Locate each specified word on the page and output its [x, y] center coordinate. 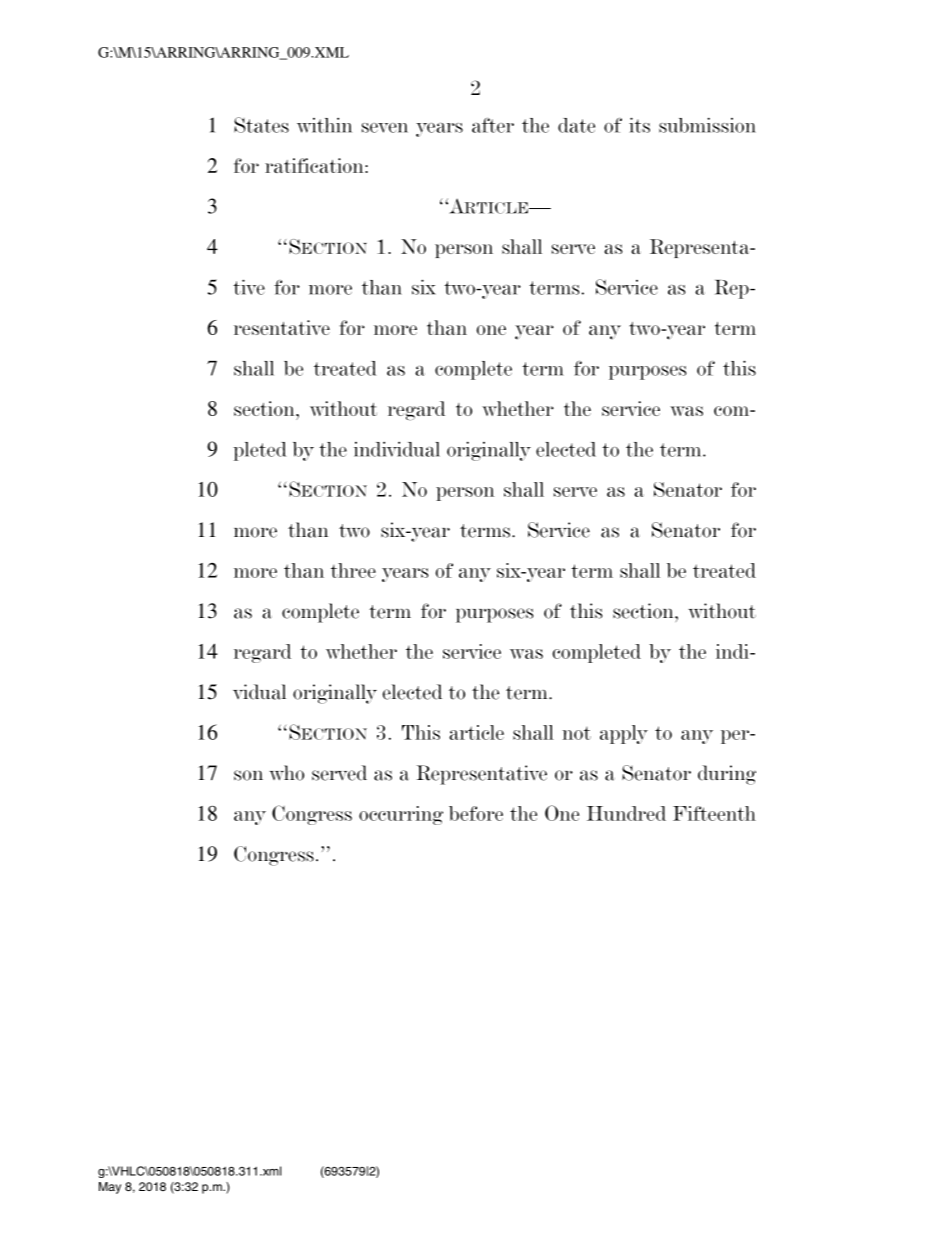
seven [385, 128]
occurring [401, 815]
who [286, 773]
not [576, 733]
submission [707, 125]
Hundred [626, 813]
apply [624, 734]
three [353, 570]
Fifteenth [714, 813]
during [727, 775]
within [324, 125]
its [639, 125]
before [476, 813]
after [493, 125]
